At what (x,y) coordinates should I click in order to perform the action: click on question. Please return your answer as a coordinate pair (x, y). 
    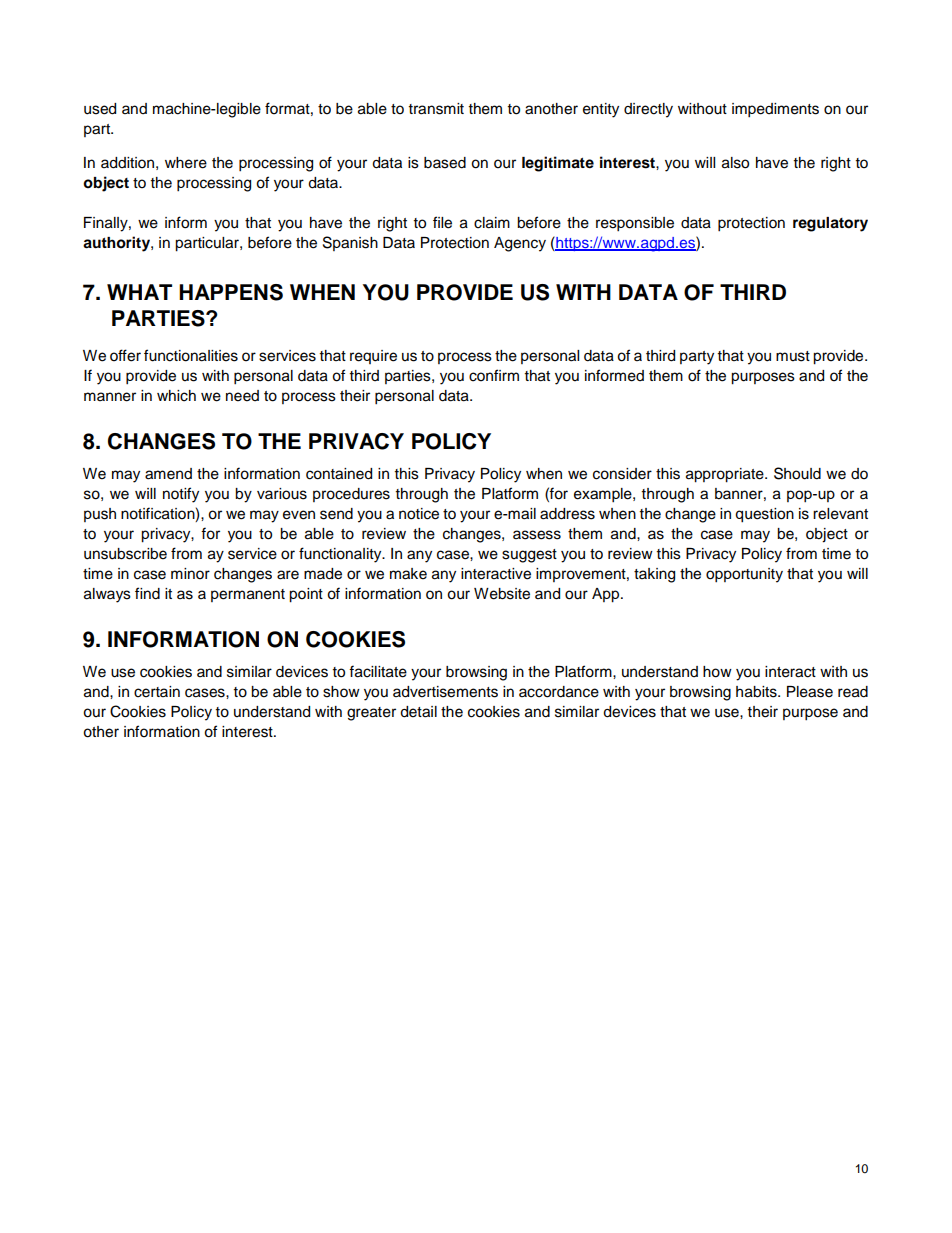
    Looking at the image, I should click on (764, 515).
